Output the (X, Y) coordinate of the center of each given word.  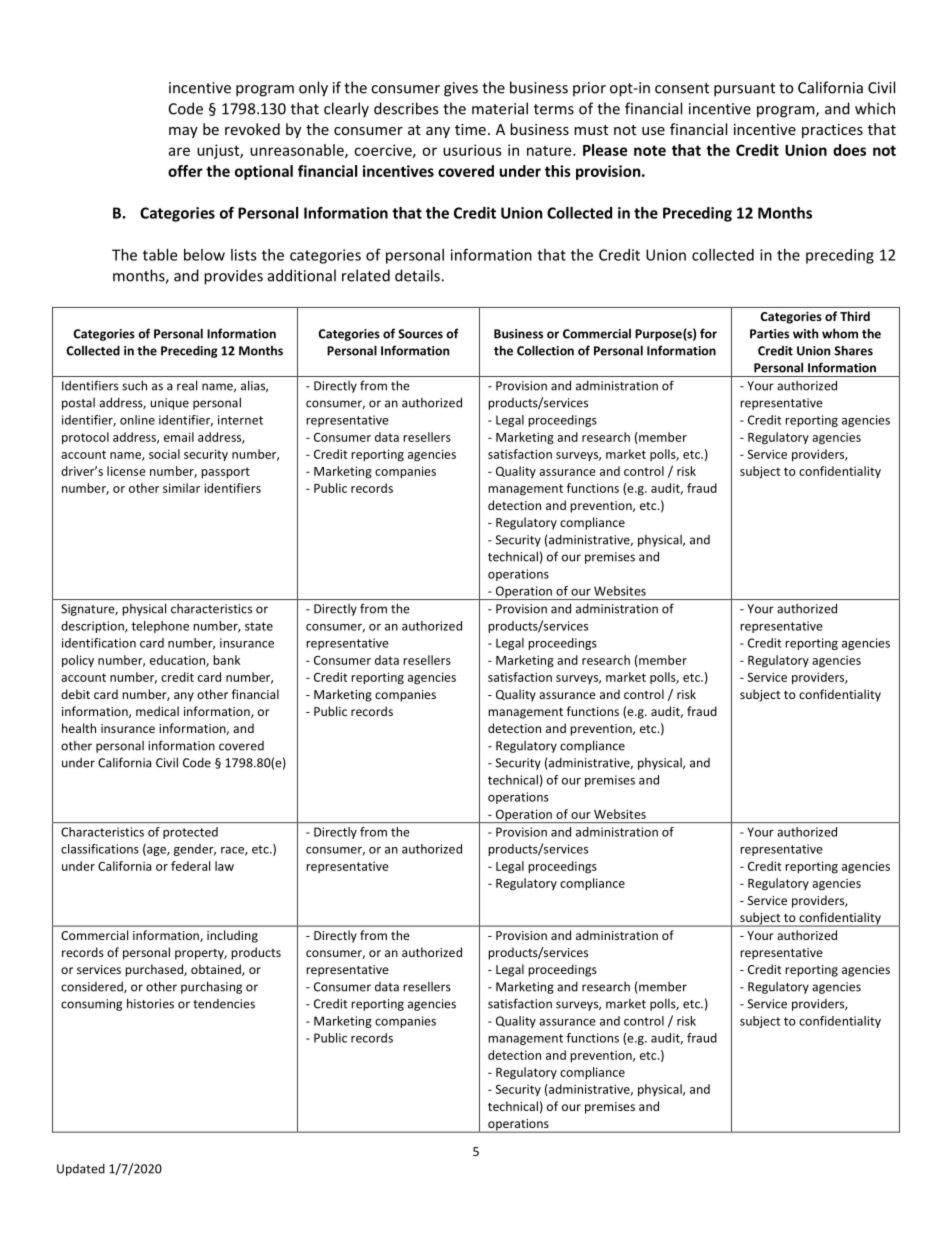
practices (832, 131)
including (232, 936)
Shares (853, 350)
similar (181, 488)
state (259, 626)
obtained (217, 970)
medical (157, 711)
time (470, 129)
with (805, 333)
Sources (420, 334)
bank (226, 660)
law (224, 866)
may (183, 132)
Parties (769, 334)
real (187, 385)
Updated (81, 1170)
